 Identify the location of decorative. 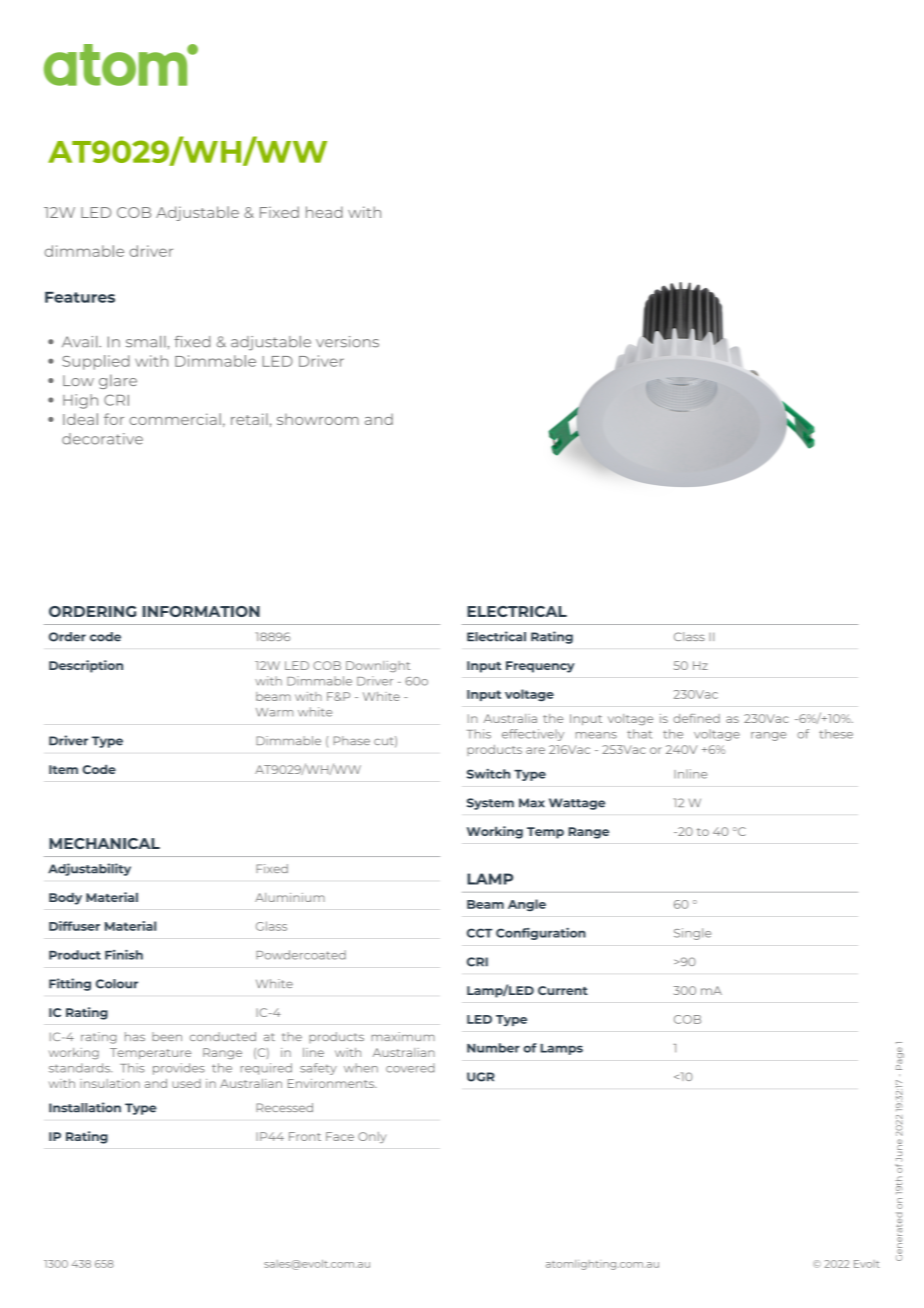
(102, 439).
